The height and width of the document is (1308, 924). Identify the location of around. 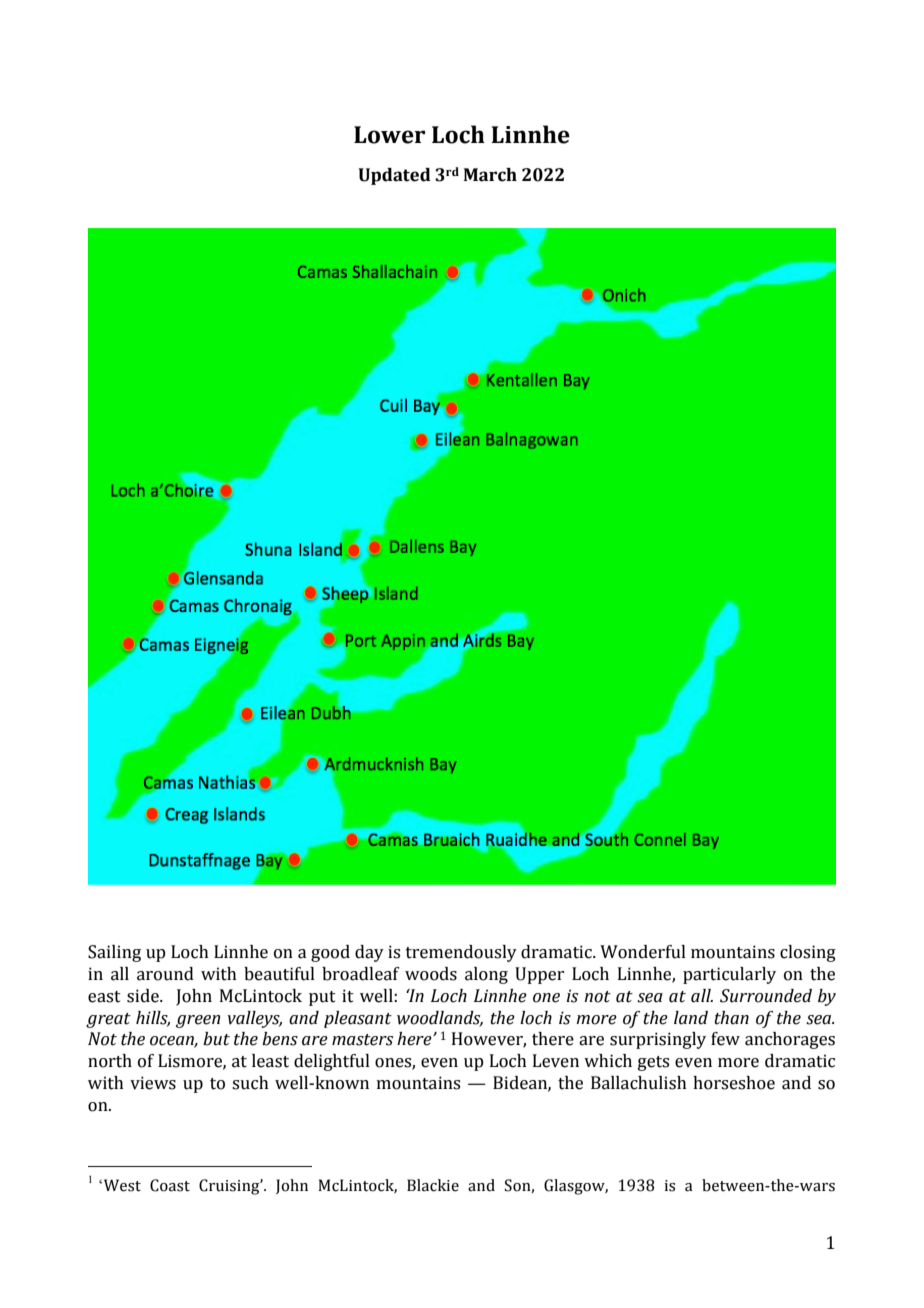
(165, 974).
